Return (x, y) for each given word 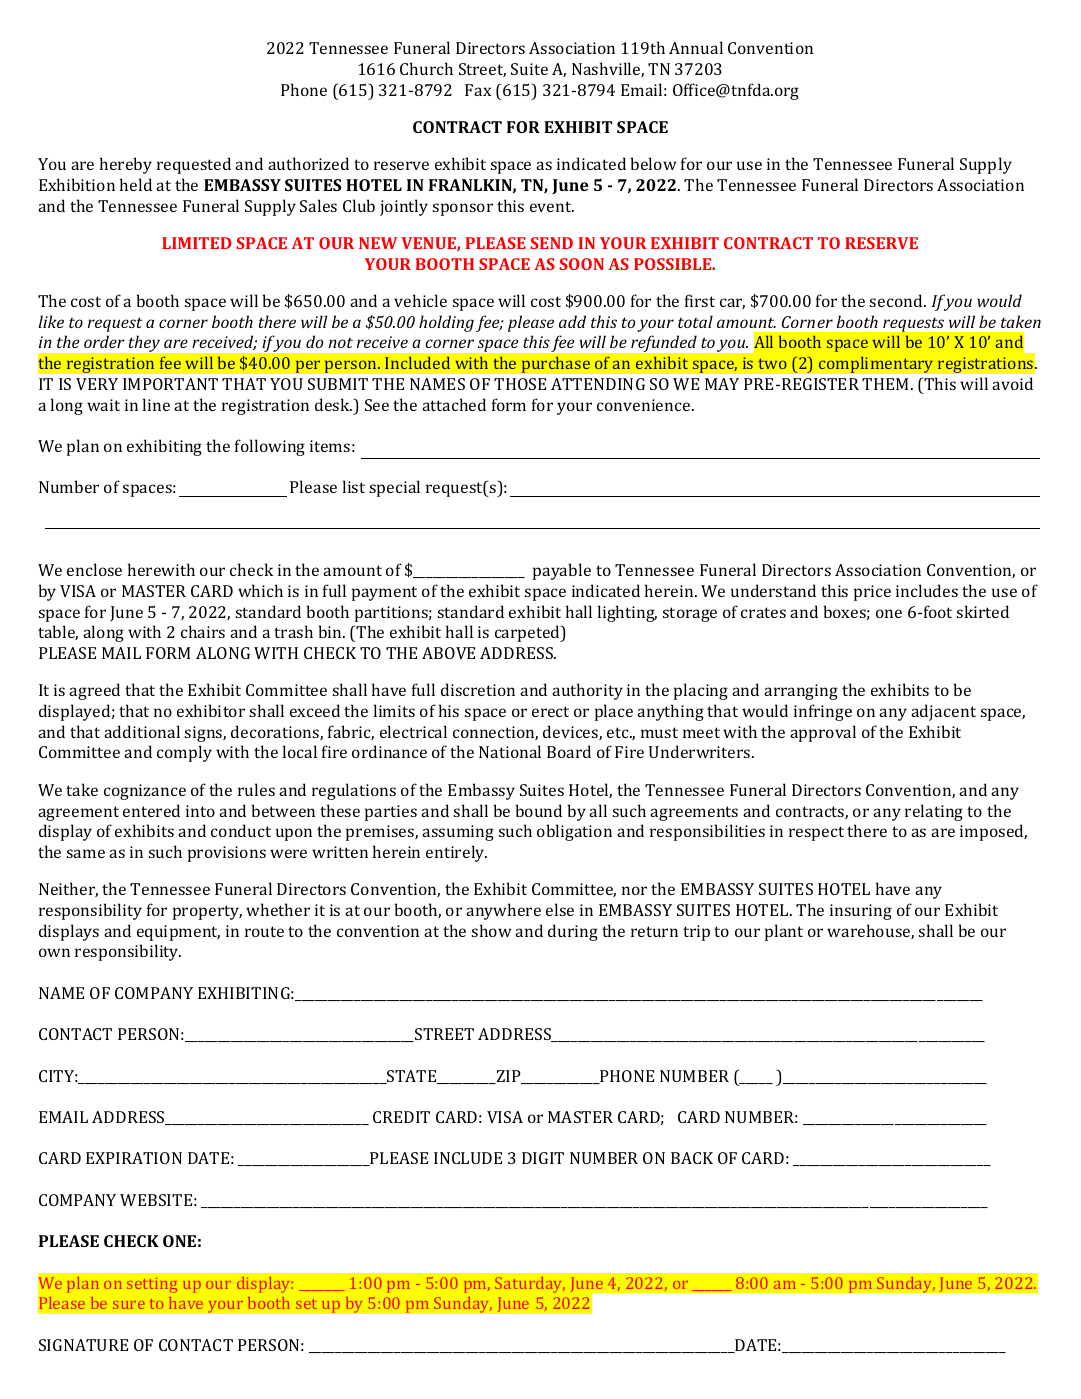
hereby (126, 165)
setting (152, 1285)
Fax (478, 90)
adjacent (943, 712)
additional (142, 731)
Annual (696, 47)
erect (550, 711)
